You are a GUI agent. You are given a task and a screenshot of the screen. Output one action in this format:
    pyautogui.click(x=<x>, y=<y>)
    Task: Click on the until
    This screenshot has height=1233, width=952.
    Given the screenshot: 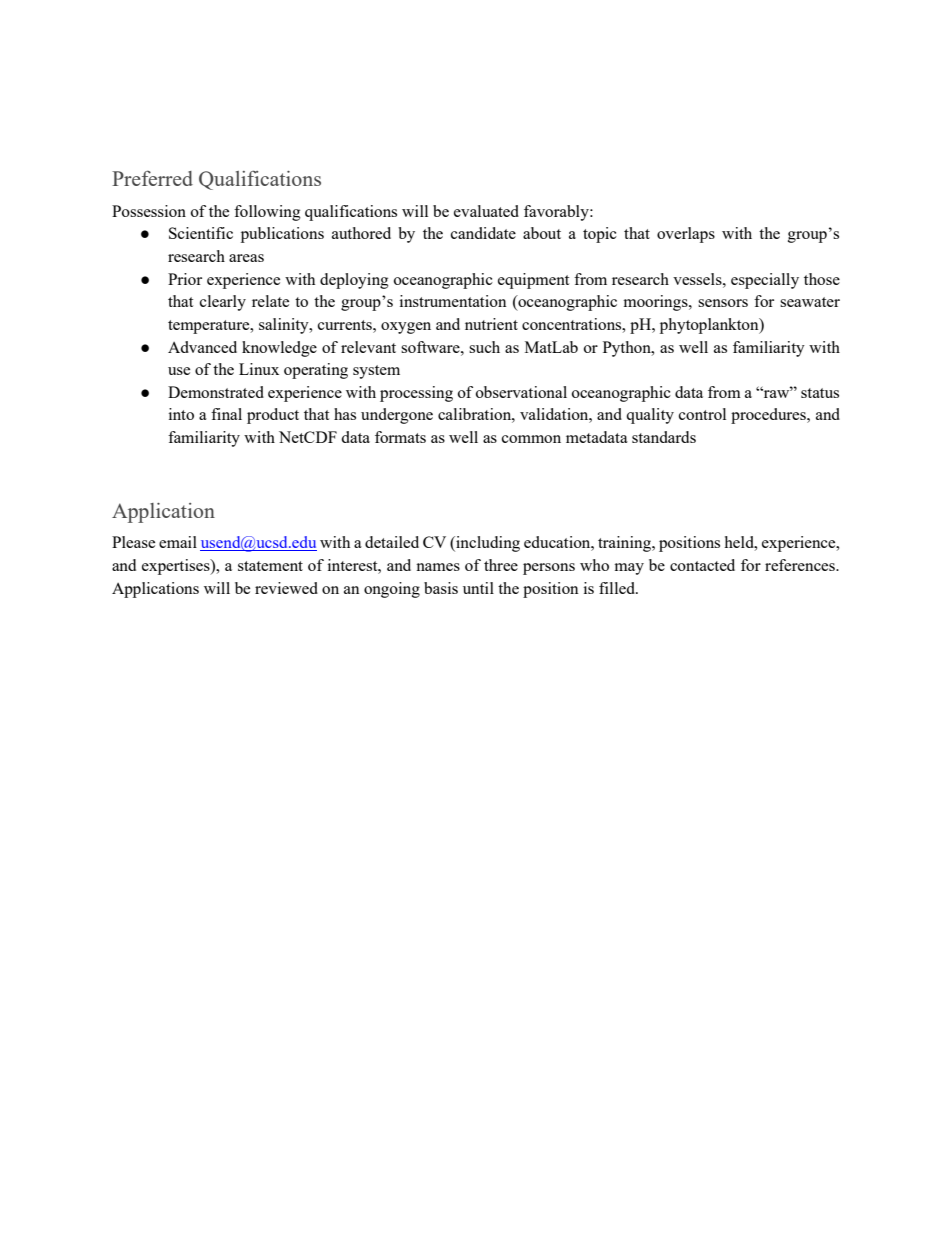 What is the action you would take?
    pyautogui.click(x=478, y=588)
